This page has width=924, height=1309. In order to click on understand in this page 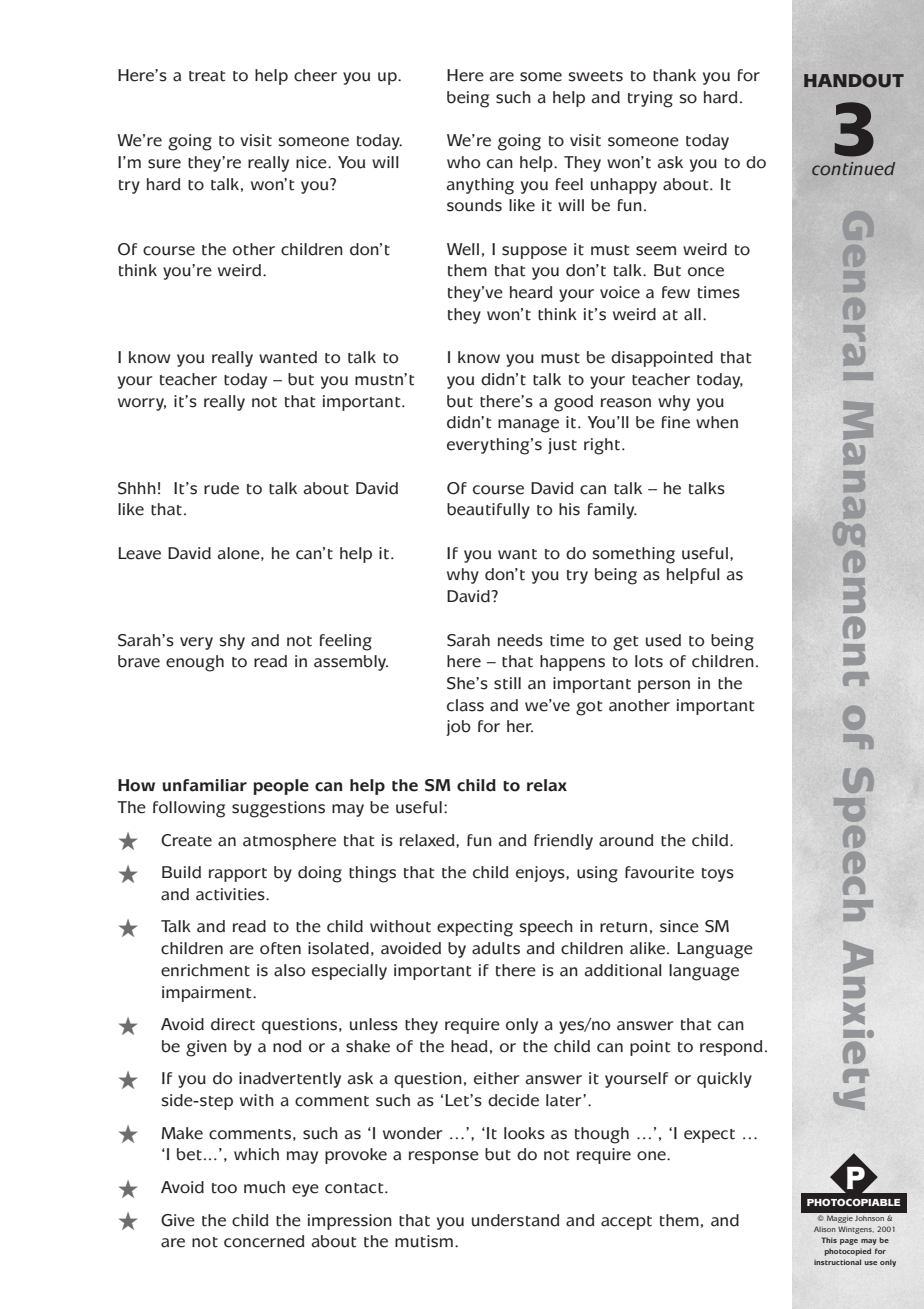, I will do `click(516, 1220)`.
